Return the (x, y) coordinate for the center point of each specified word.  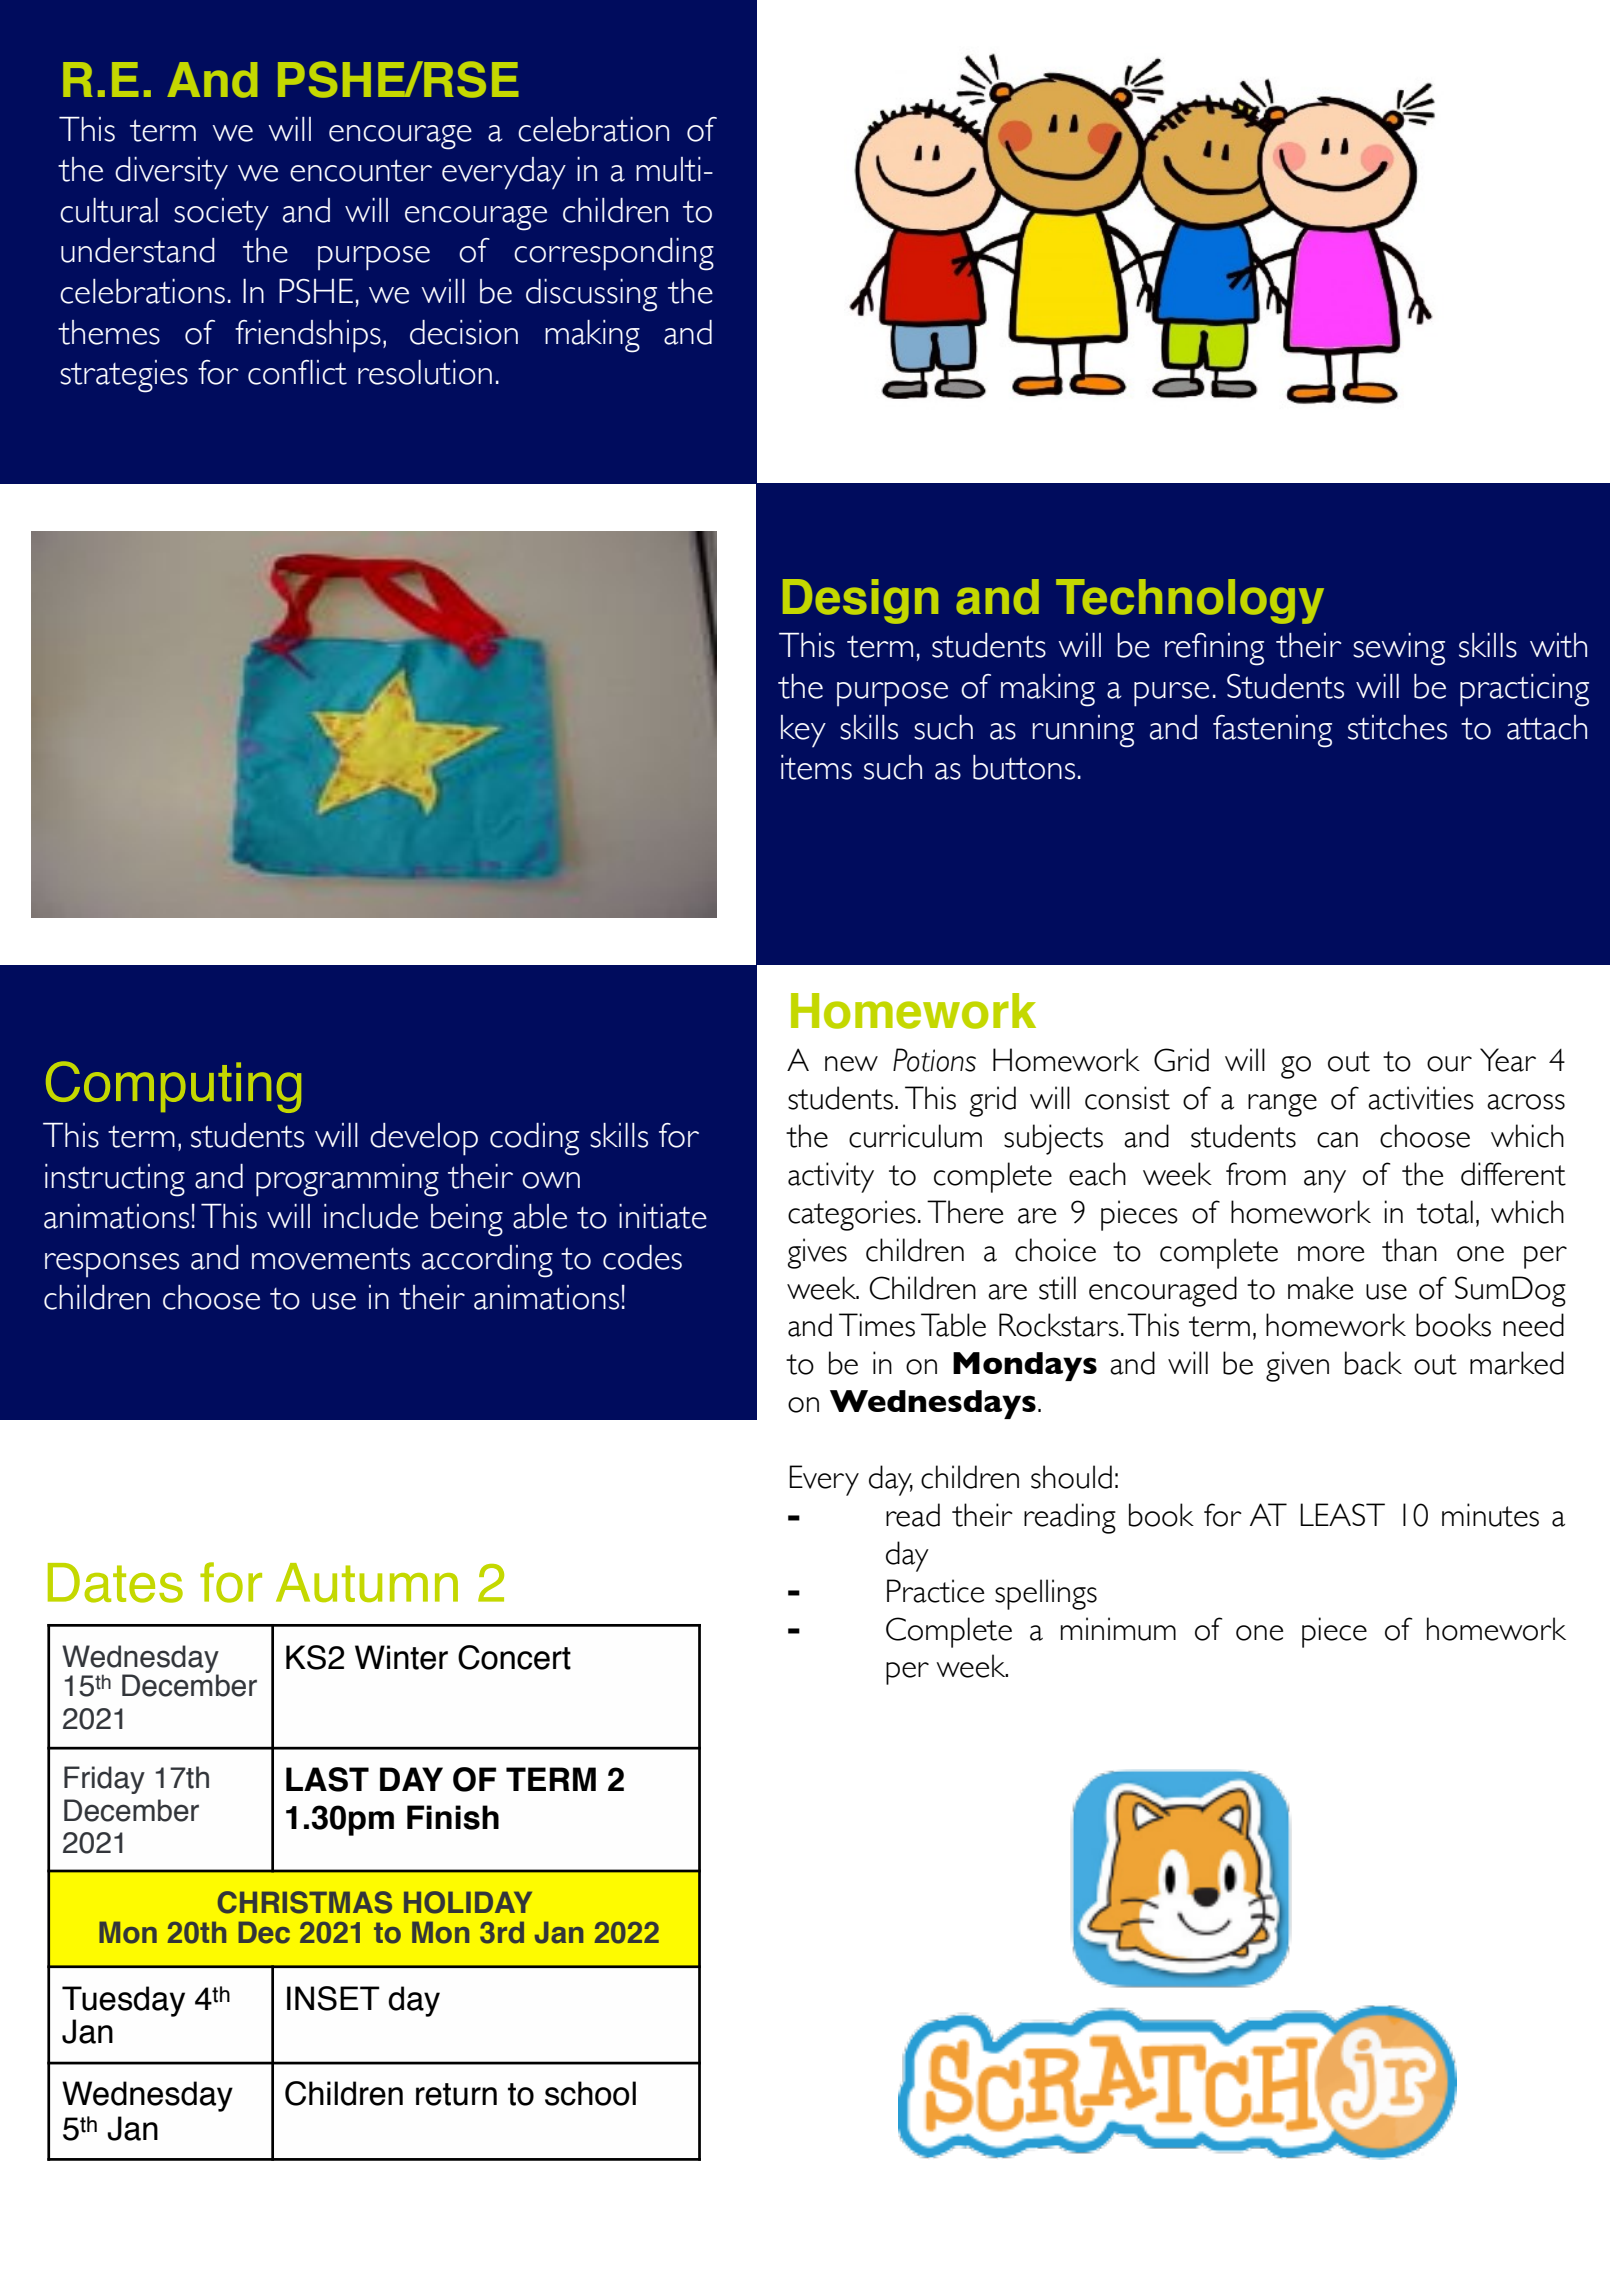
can (1337, 1140)
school (590, 2093)
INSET (333, 1998)
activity (831, 1177)
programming (347, 1180)
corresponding (614, 254)
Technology (1190, 601)
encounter (361, 170)
